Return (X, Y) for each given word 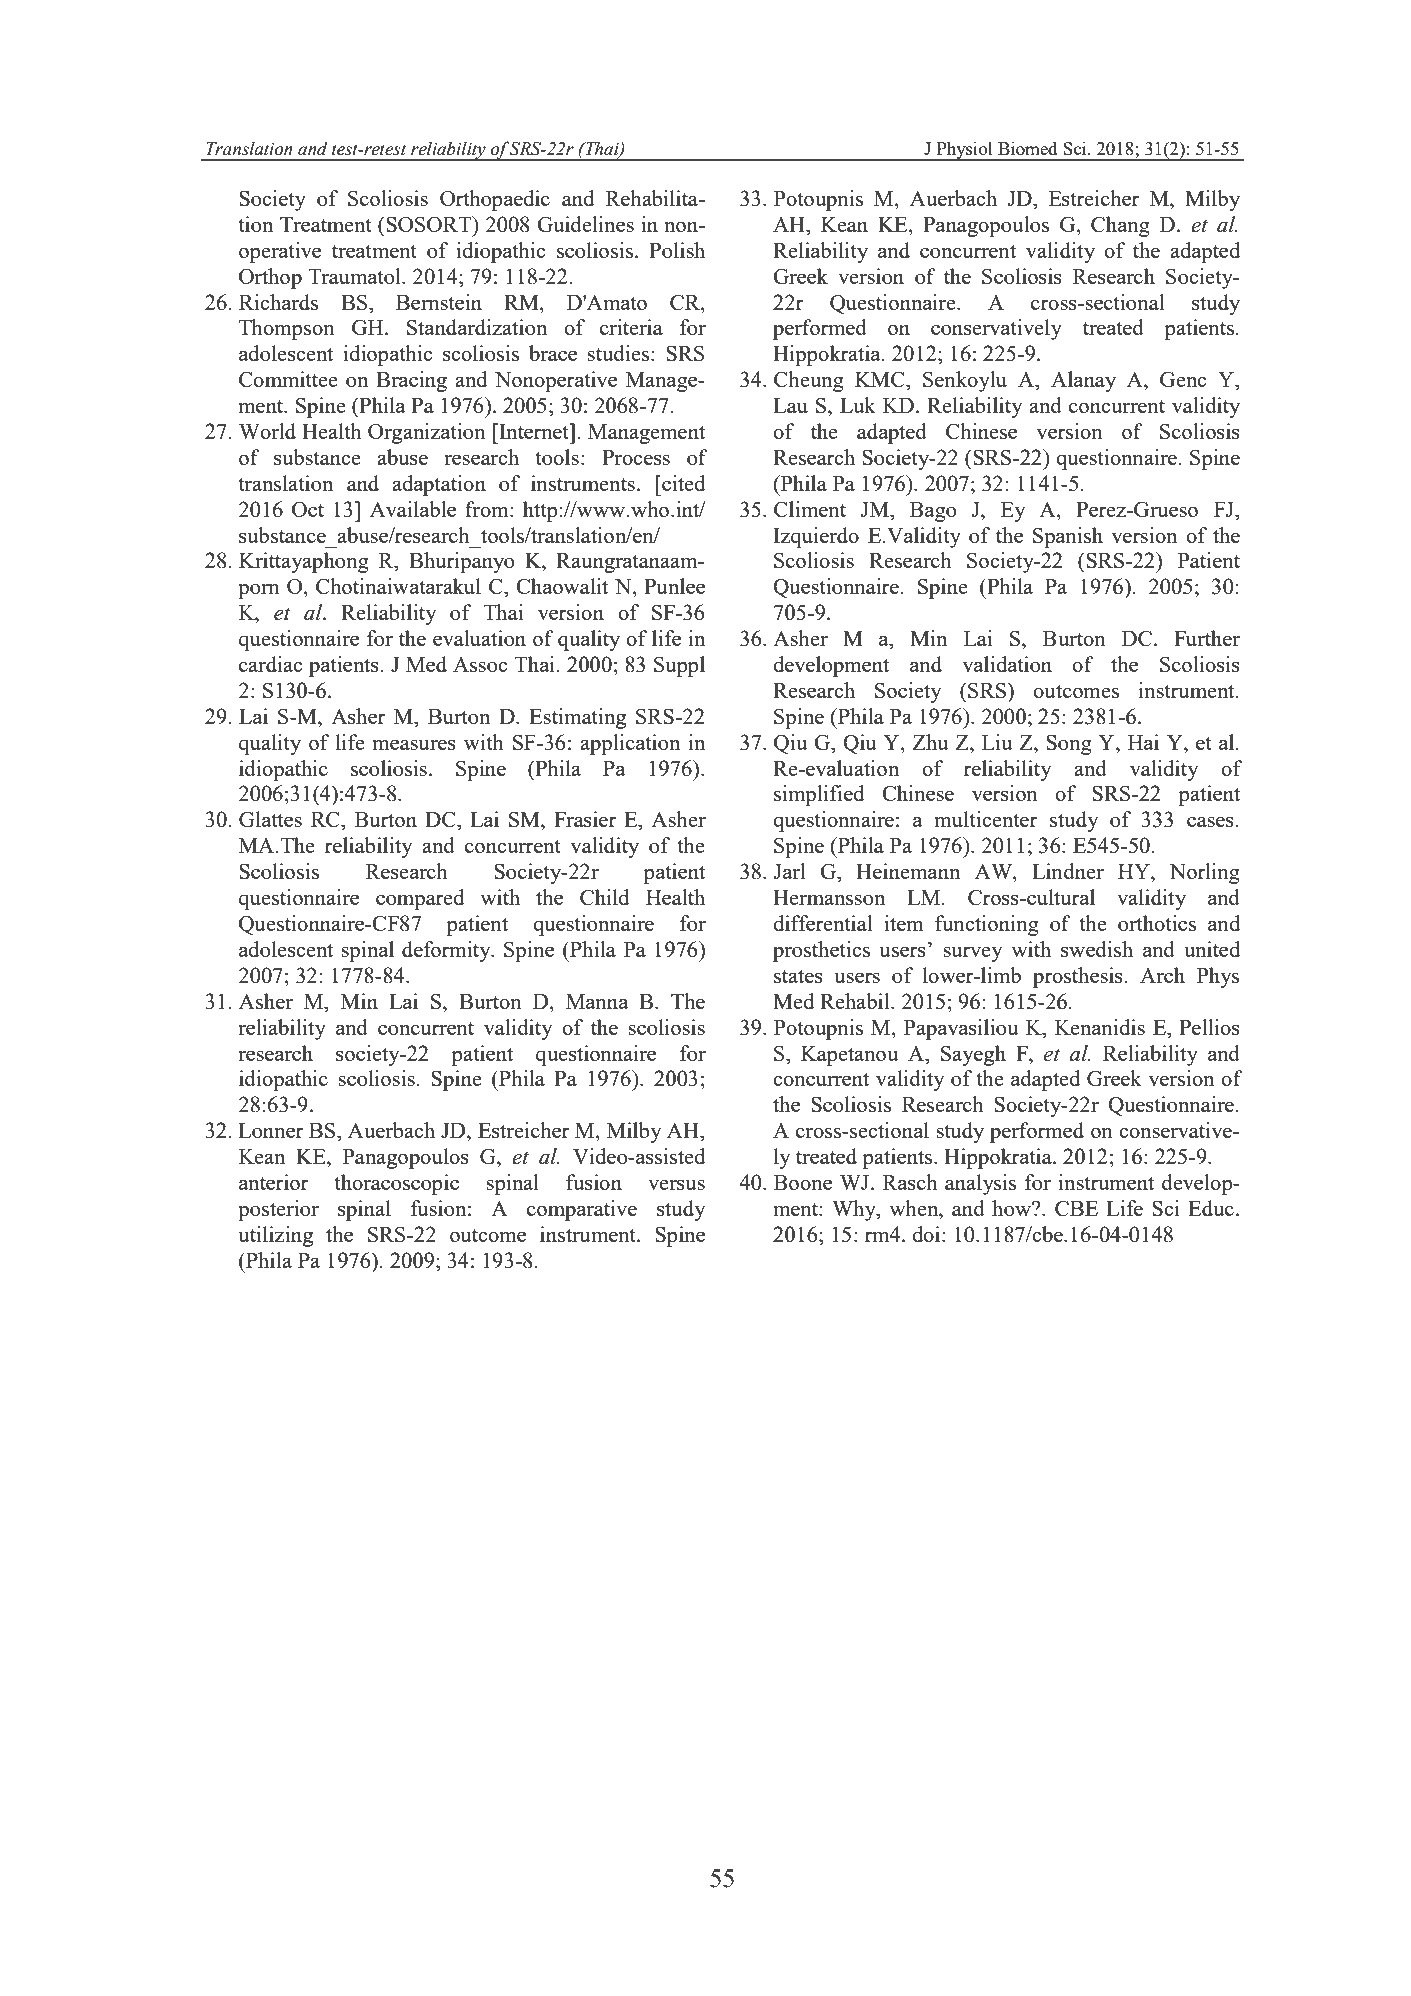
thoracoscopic (396, 1184)
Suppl (679, 666)
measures (414, 744)
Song (1069, 745)
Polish (677, 250)
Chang (1120, 226)
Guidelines (585, 224)
